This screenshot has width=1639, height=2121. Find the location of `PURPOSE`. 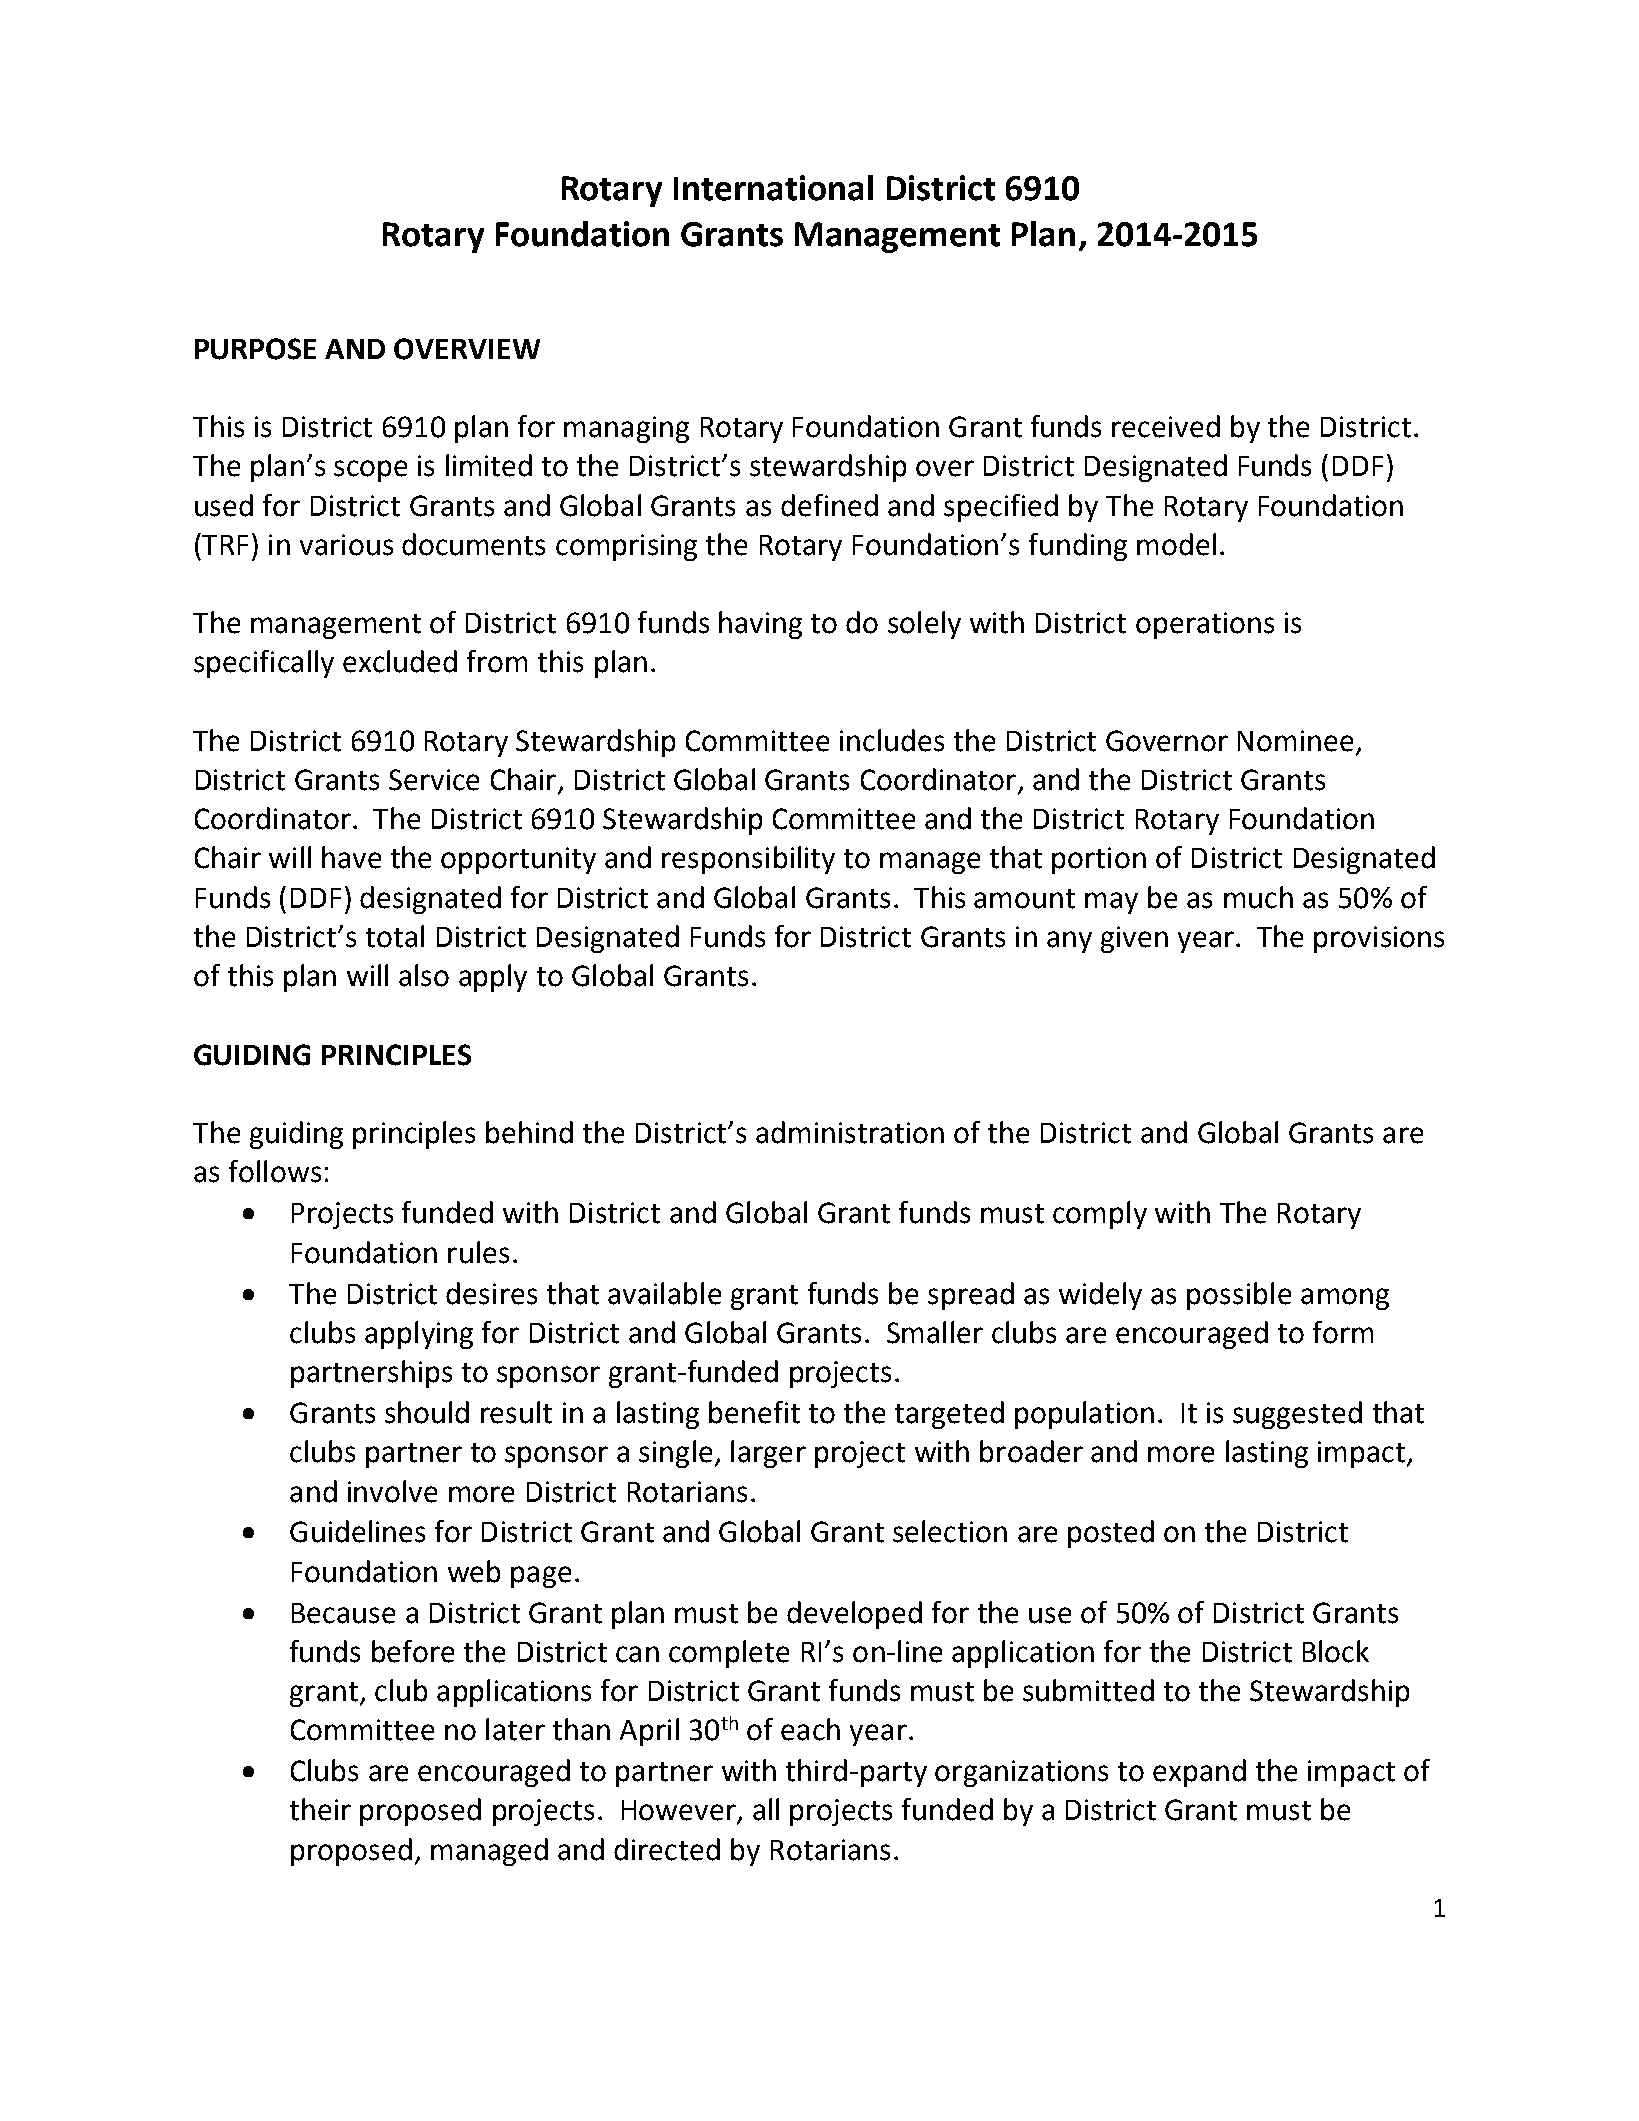

PURPOSE is located at coordinates (255, 349).
